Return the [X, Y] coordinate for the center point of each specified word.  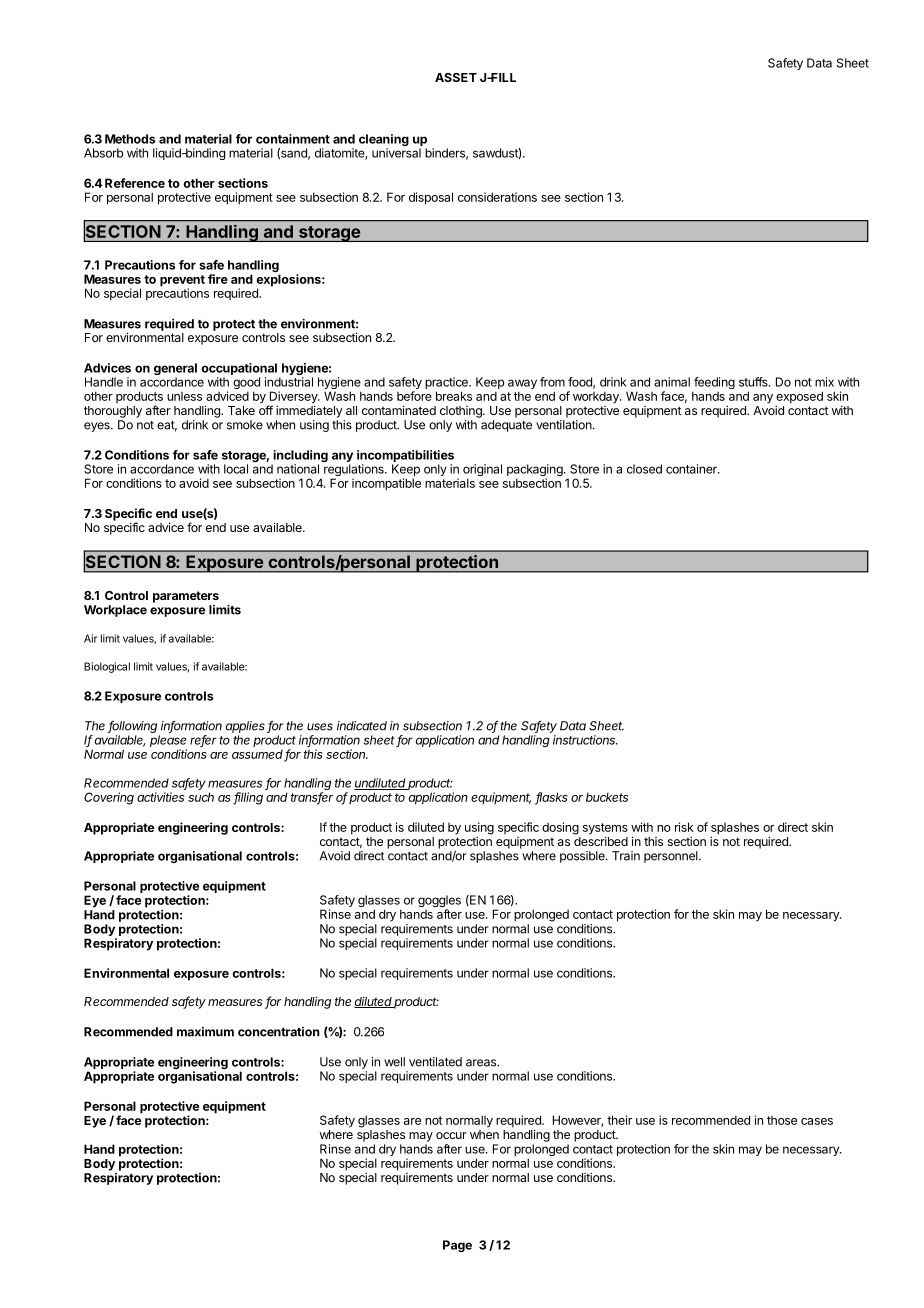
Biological [107, 667]
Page [457, 1246]
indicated [362, 726]
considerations [497, 197]
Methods [130, 139]
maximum [205, 1032]
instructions [585, 740]
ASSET [456, 77]
